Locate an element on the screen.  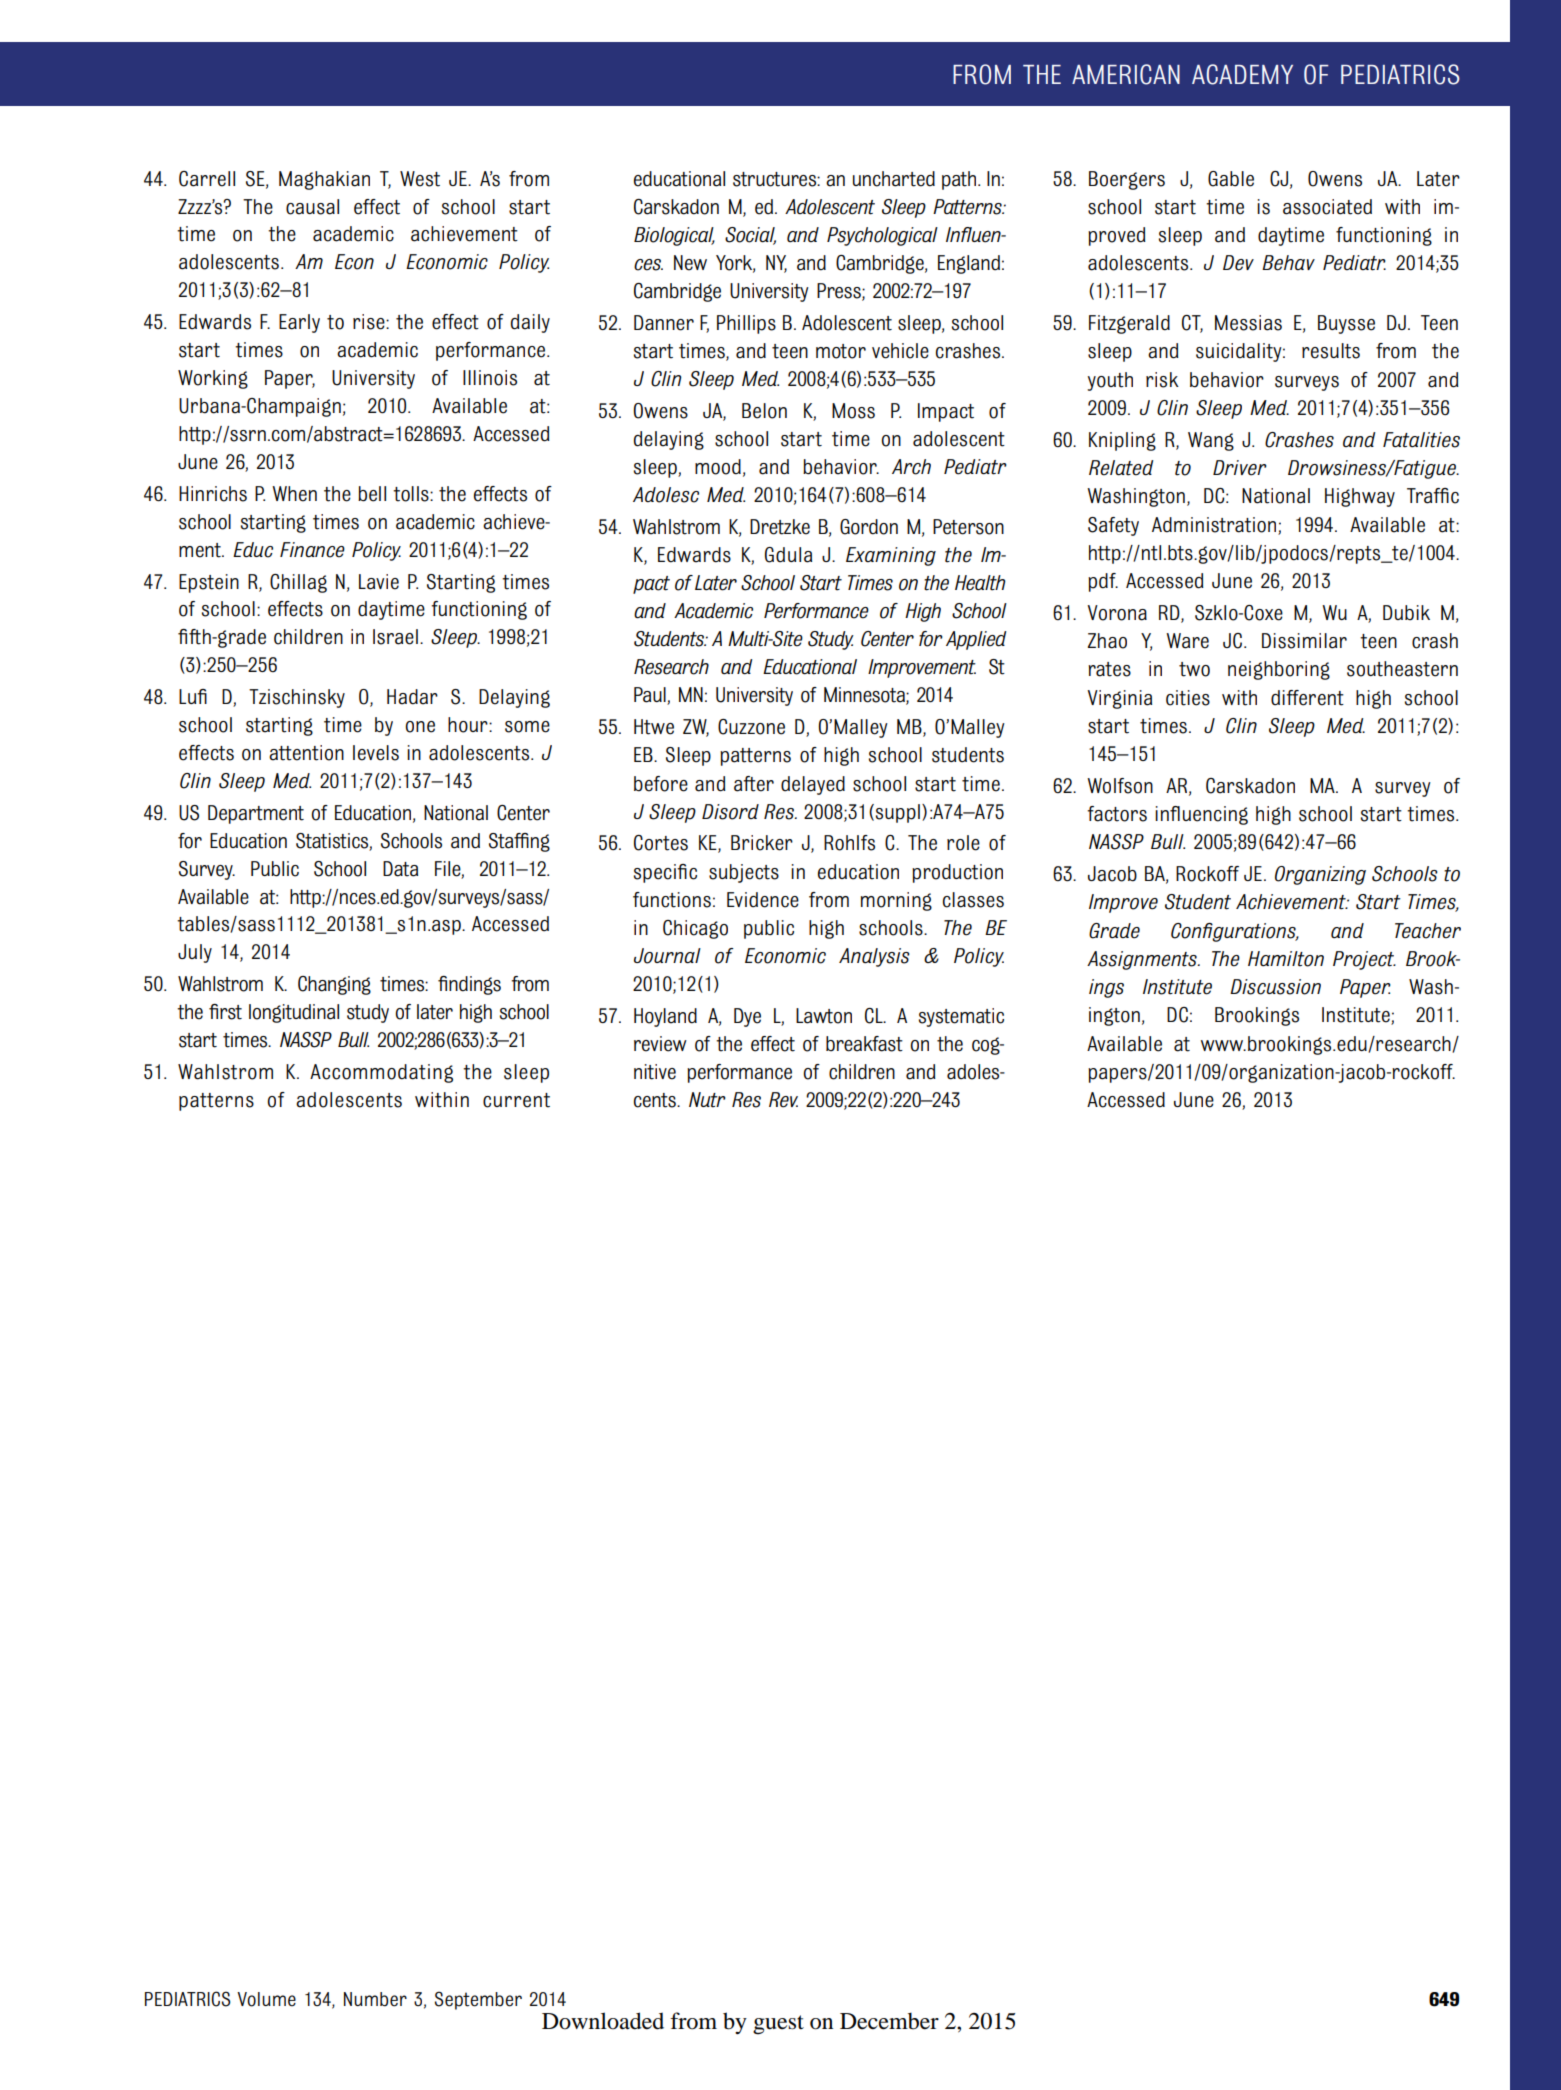
West is located at coordinates (420, 179).
